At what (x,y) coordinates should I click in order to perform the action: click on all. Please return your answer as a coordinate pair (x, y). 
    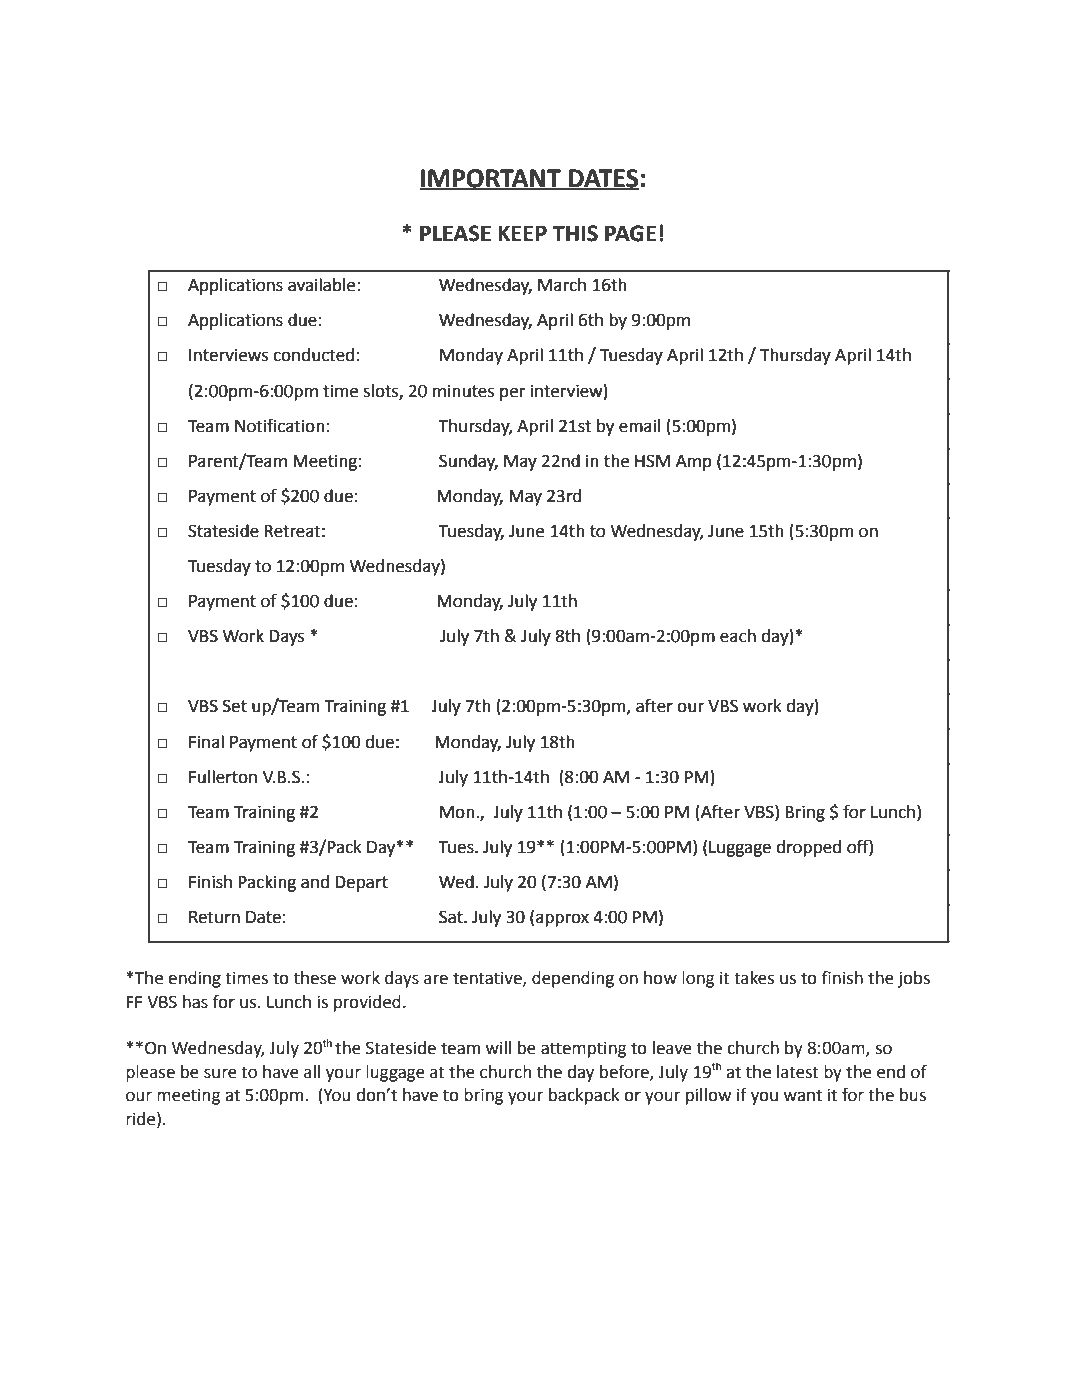
    Looking at the image, I should click on (312, 1072).
